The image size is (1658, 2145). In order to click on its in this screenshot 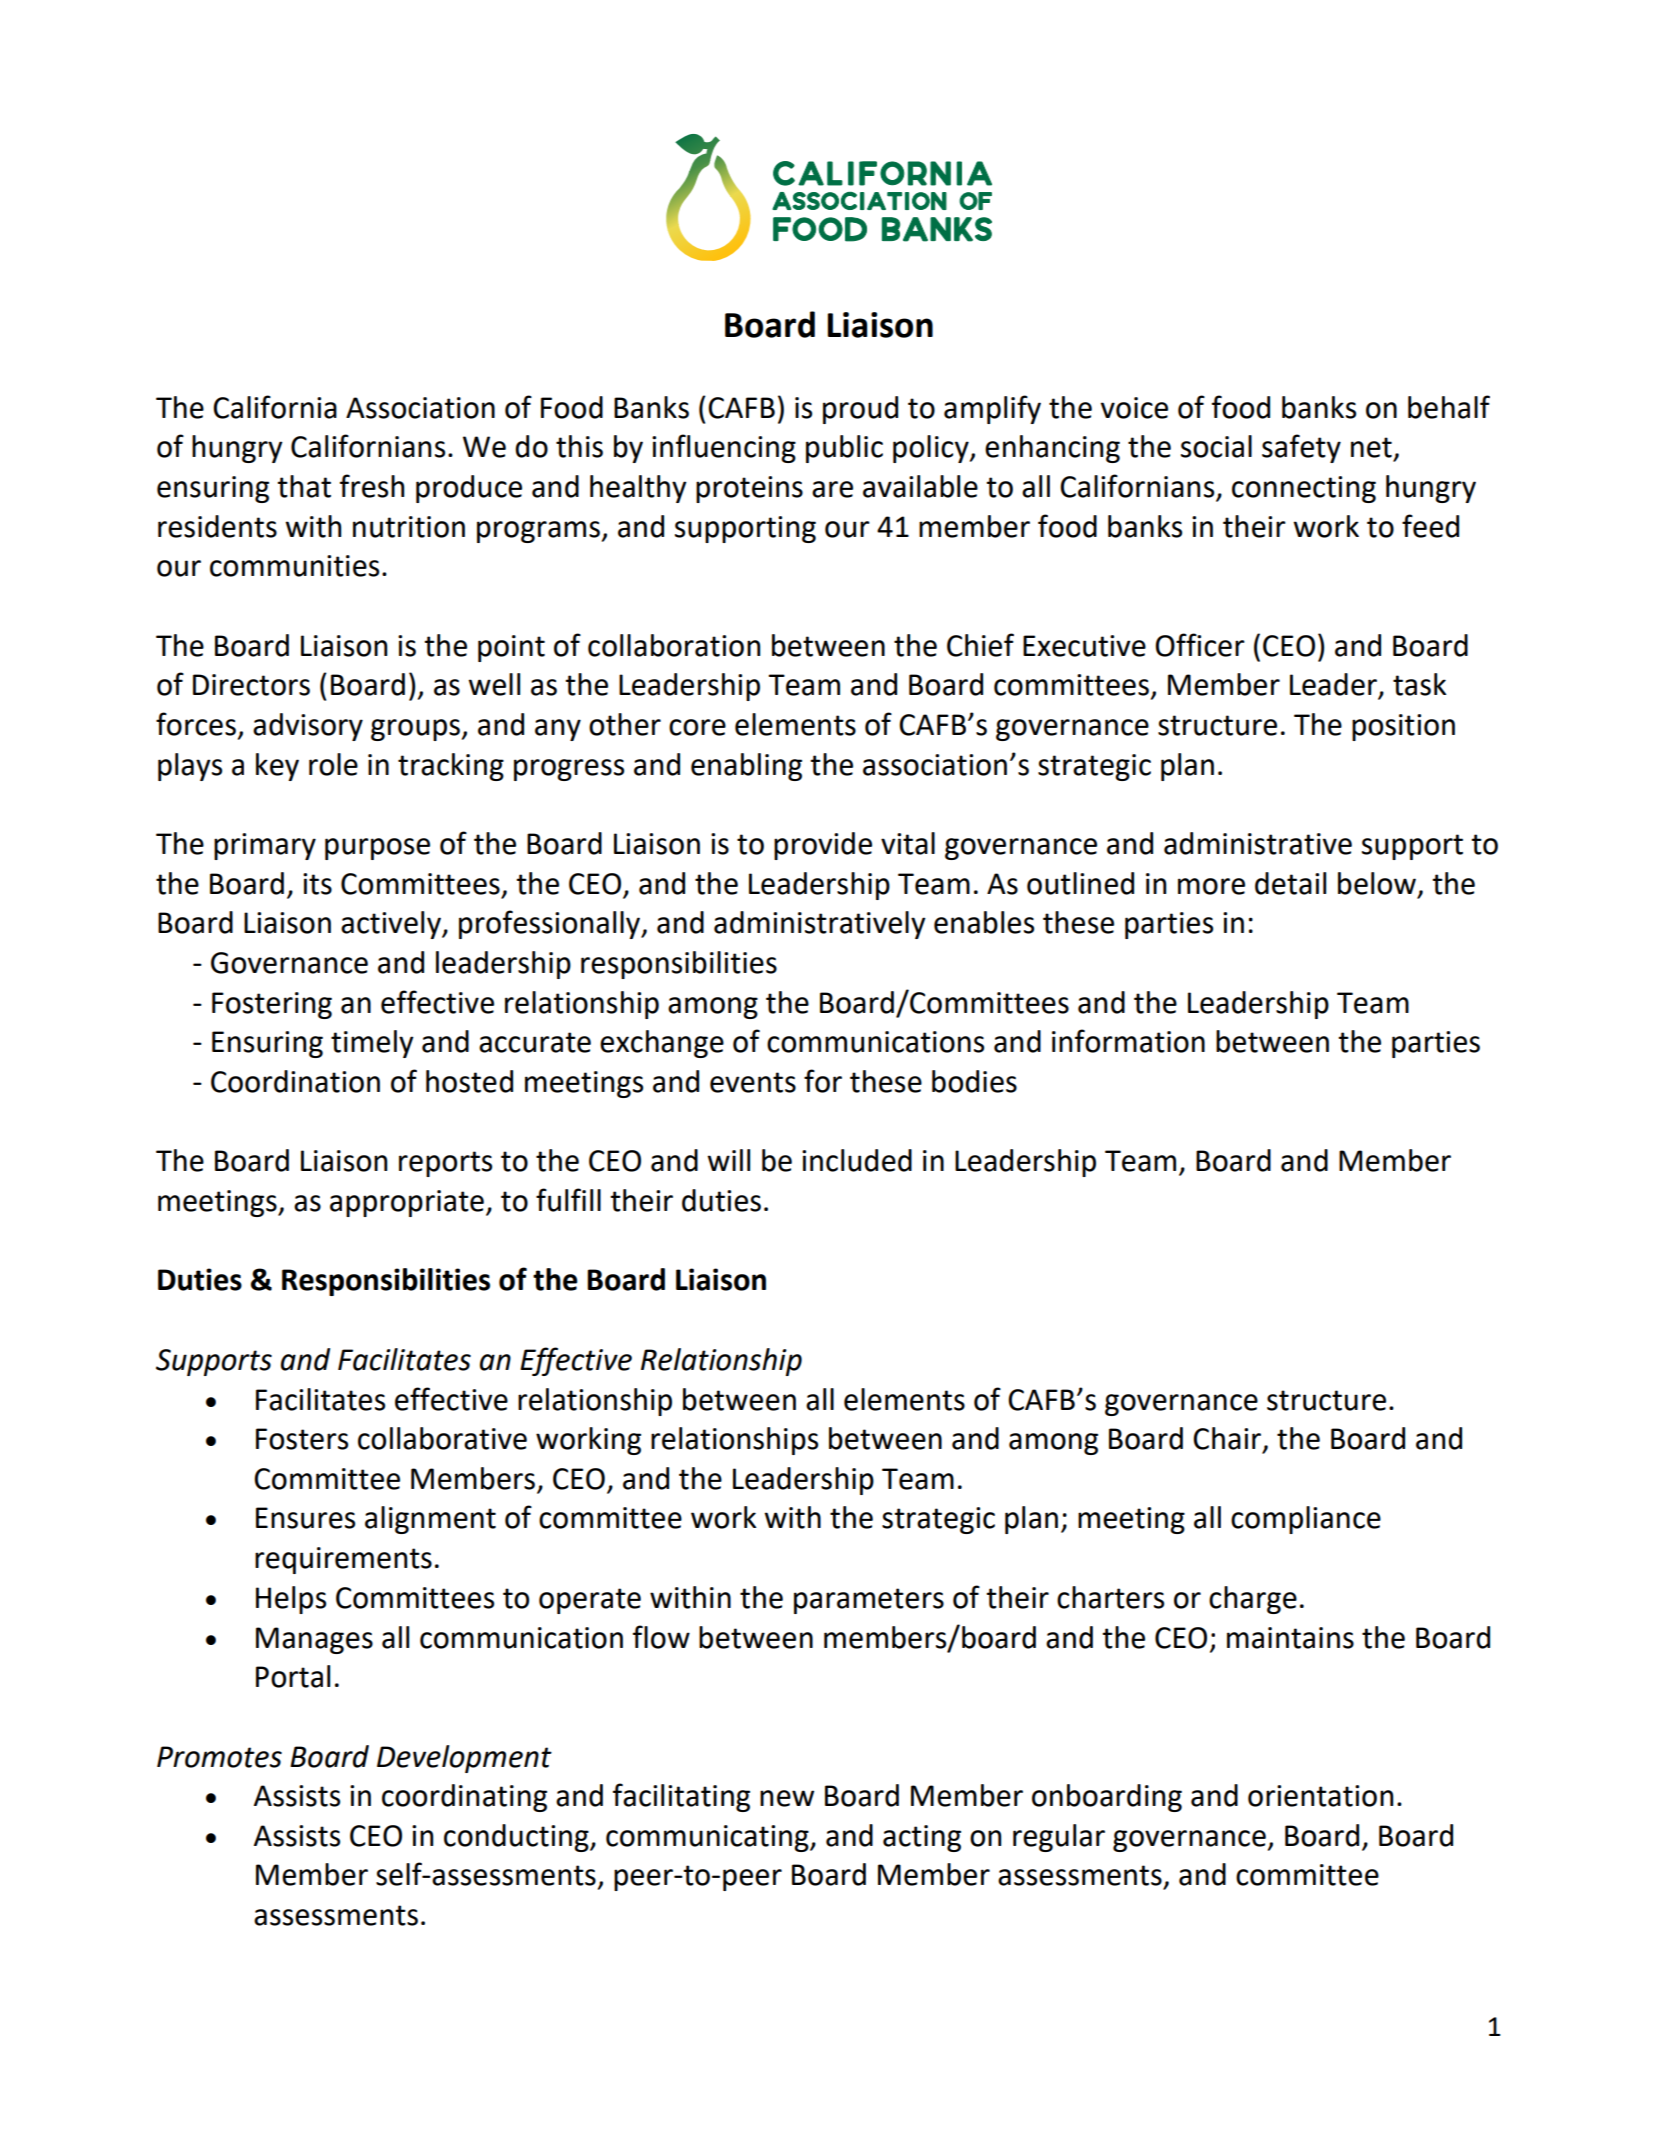, I will do `click(317, 884)`.
